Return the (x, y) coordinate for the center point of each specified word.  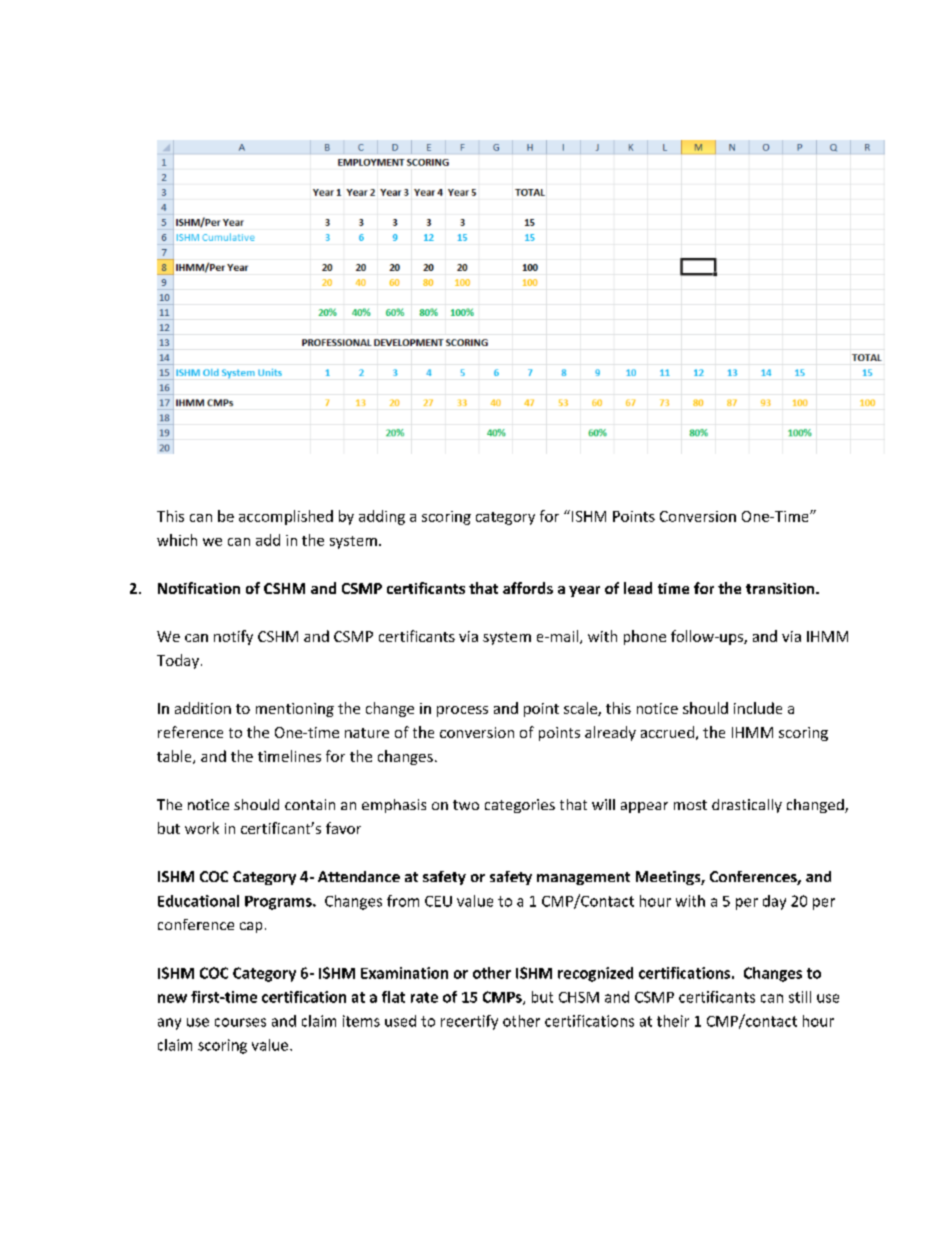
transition (781, 588)
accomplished (286, 517)
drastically (747, 806)
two (466, 805)
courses (240, 1022)
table (175, 757)
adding (382, 517)
